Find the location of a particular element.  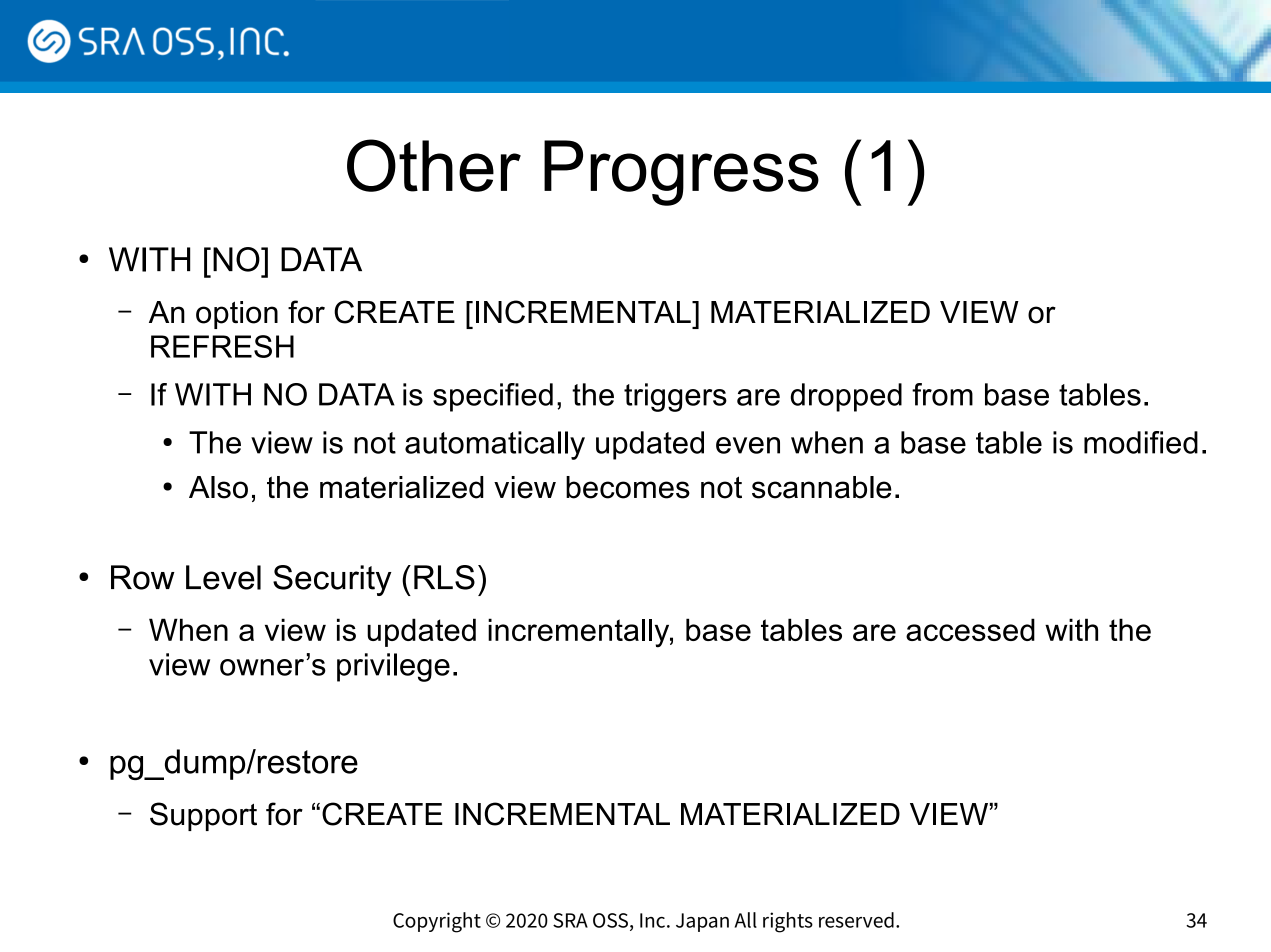

RLS is located at coordinates (444, 577).
